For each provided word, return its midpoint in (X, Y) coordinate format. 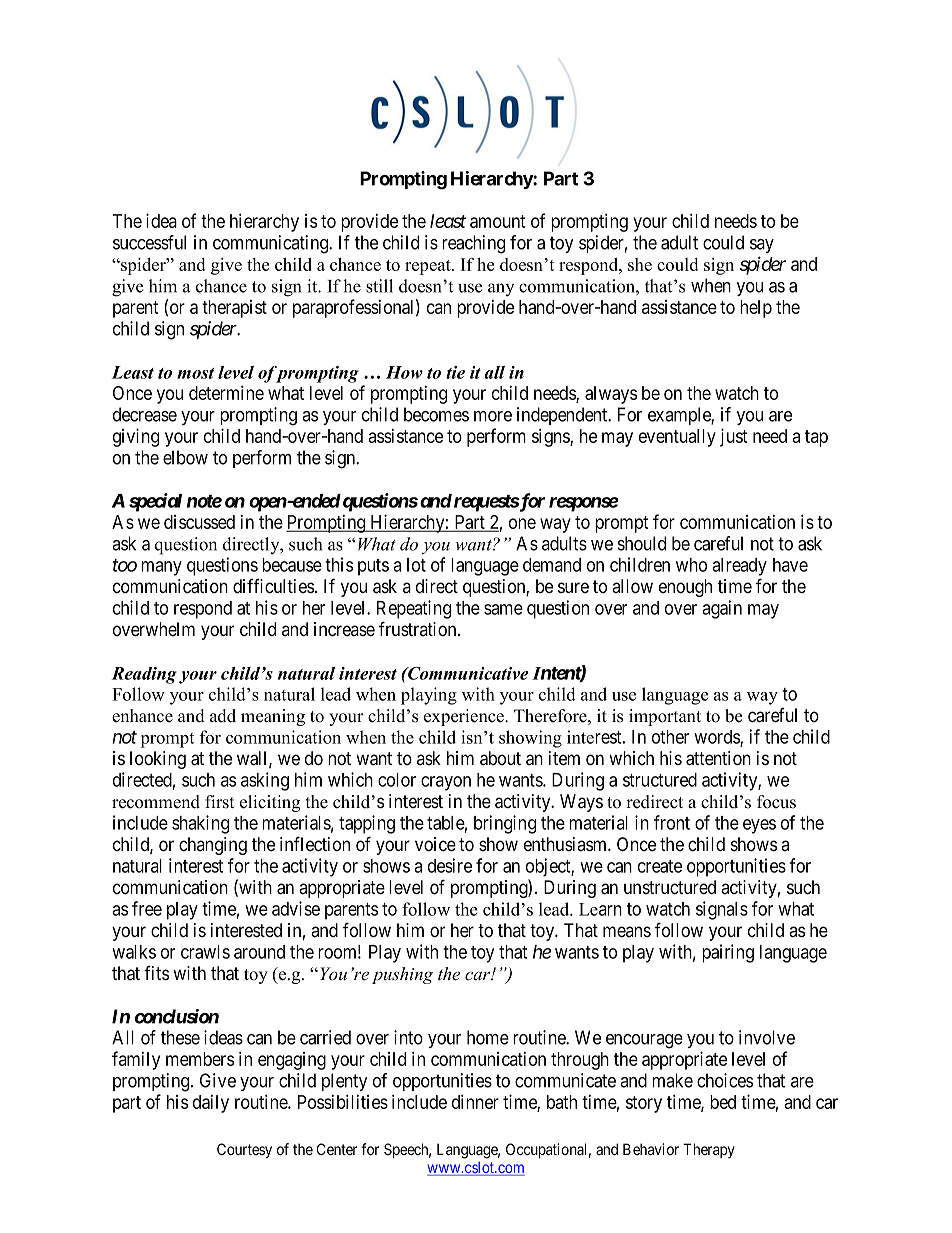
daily (211, 1104)
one (522, 523)
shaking (200, 824)
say (762, 246)
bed (723, 1102)
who (691, 565)
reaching (473, 244)
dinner (475, 1101)
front (672, 822)
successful (149, 242)
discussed (199, 522)
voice (435, 844)
